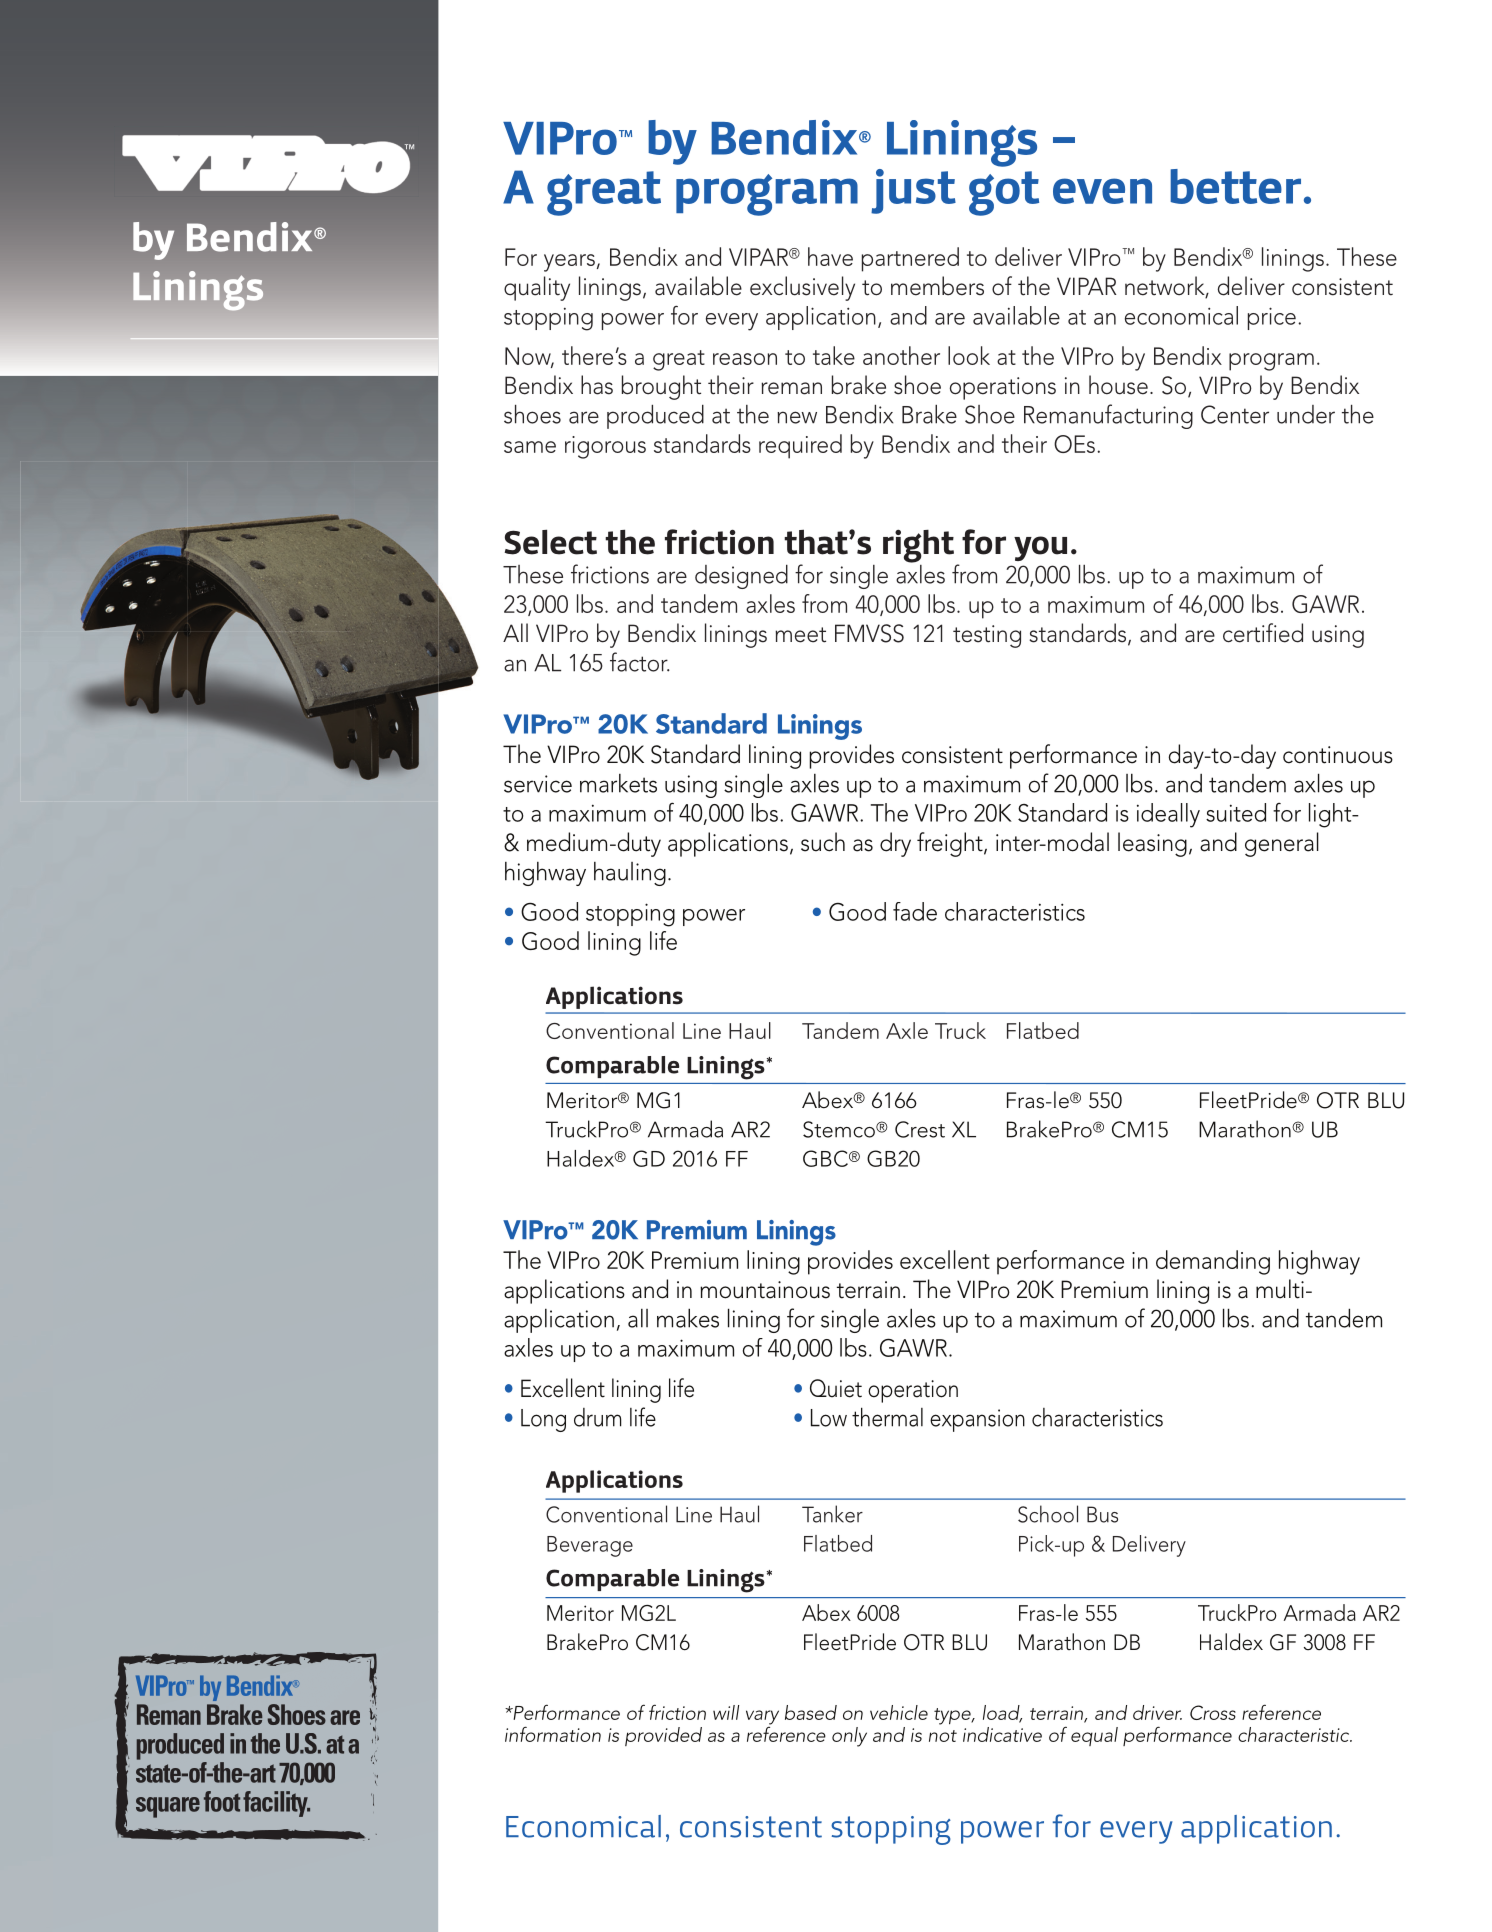 This page has width=1492, height=1932. What do you see at coordinates (1152, 844) in the page?
I see `leasing` at bounding box center [1152, 844].
